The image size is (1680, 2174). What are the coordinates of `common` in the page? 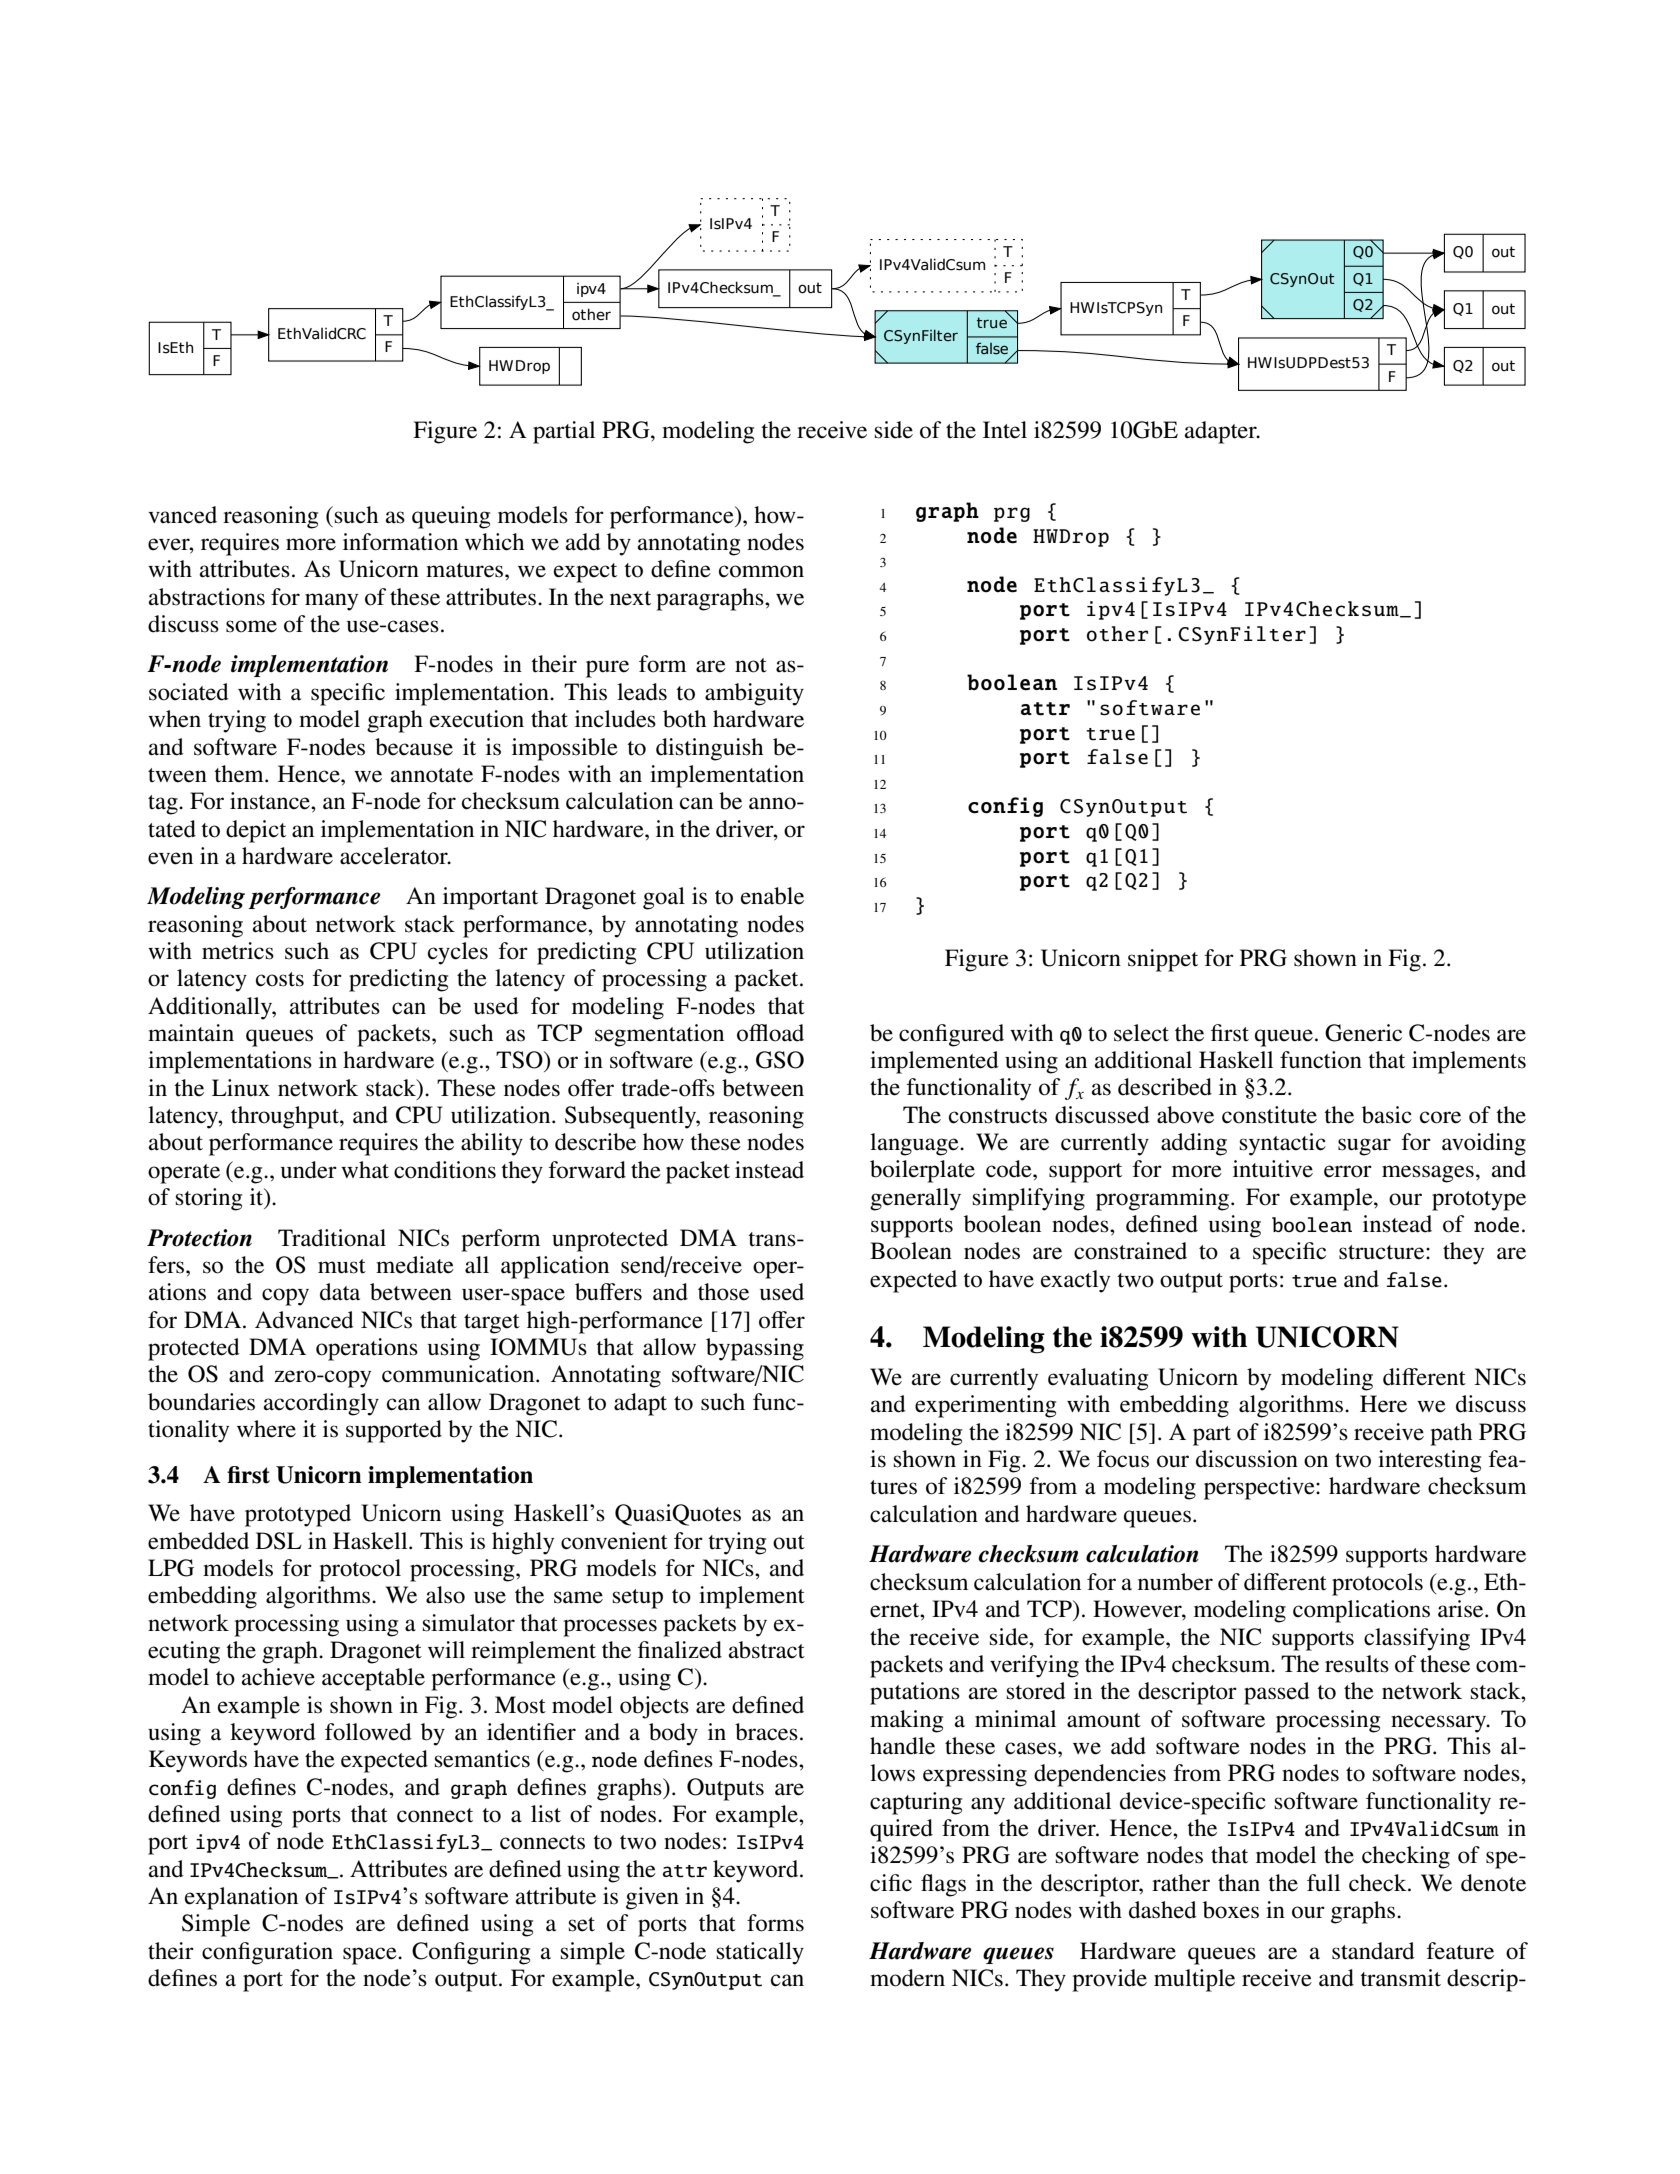 It's located at (761, 571).
